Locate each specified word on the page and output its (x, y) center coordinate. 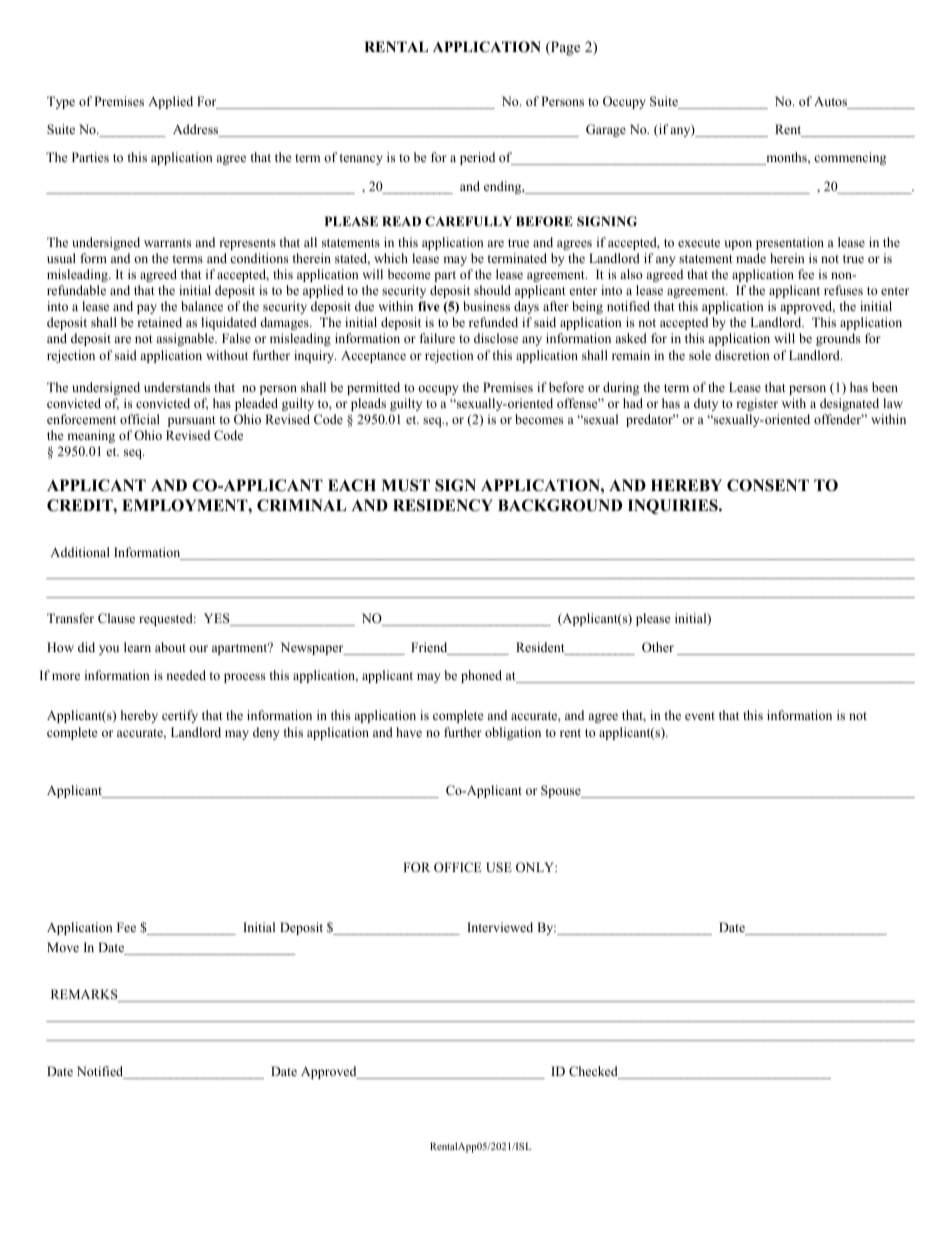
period (477, 158)
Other (658, 647)
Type (61, 102)
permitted (373, 388)
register (757, 404)
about (170, 647)
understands (177, 387)
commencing (850, 158)
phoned (481, 676)
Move (63, 947)
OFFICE (458, 867)
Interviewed (500, 927)
